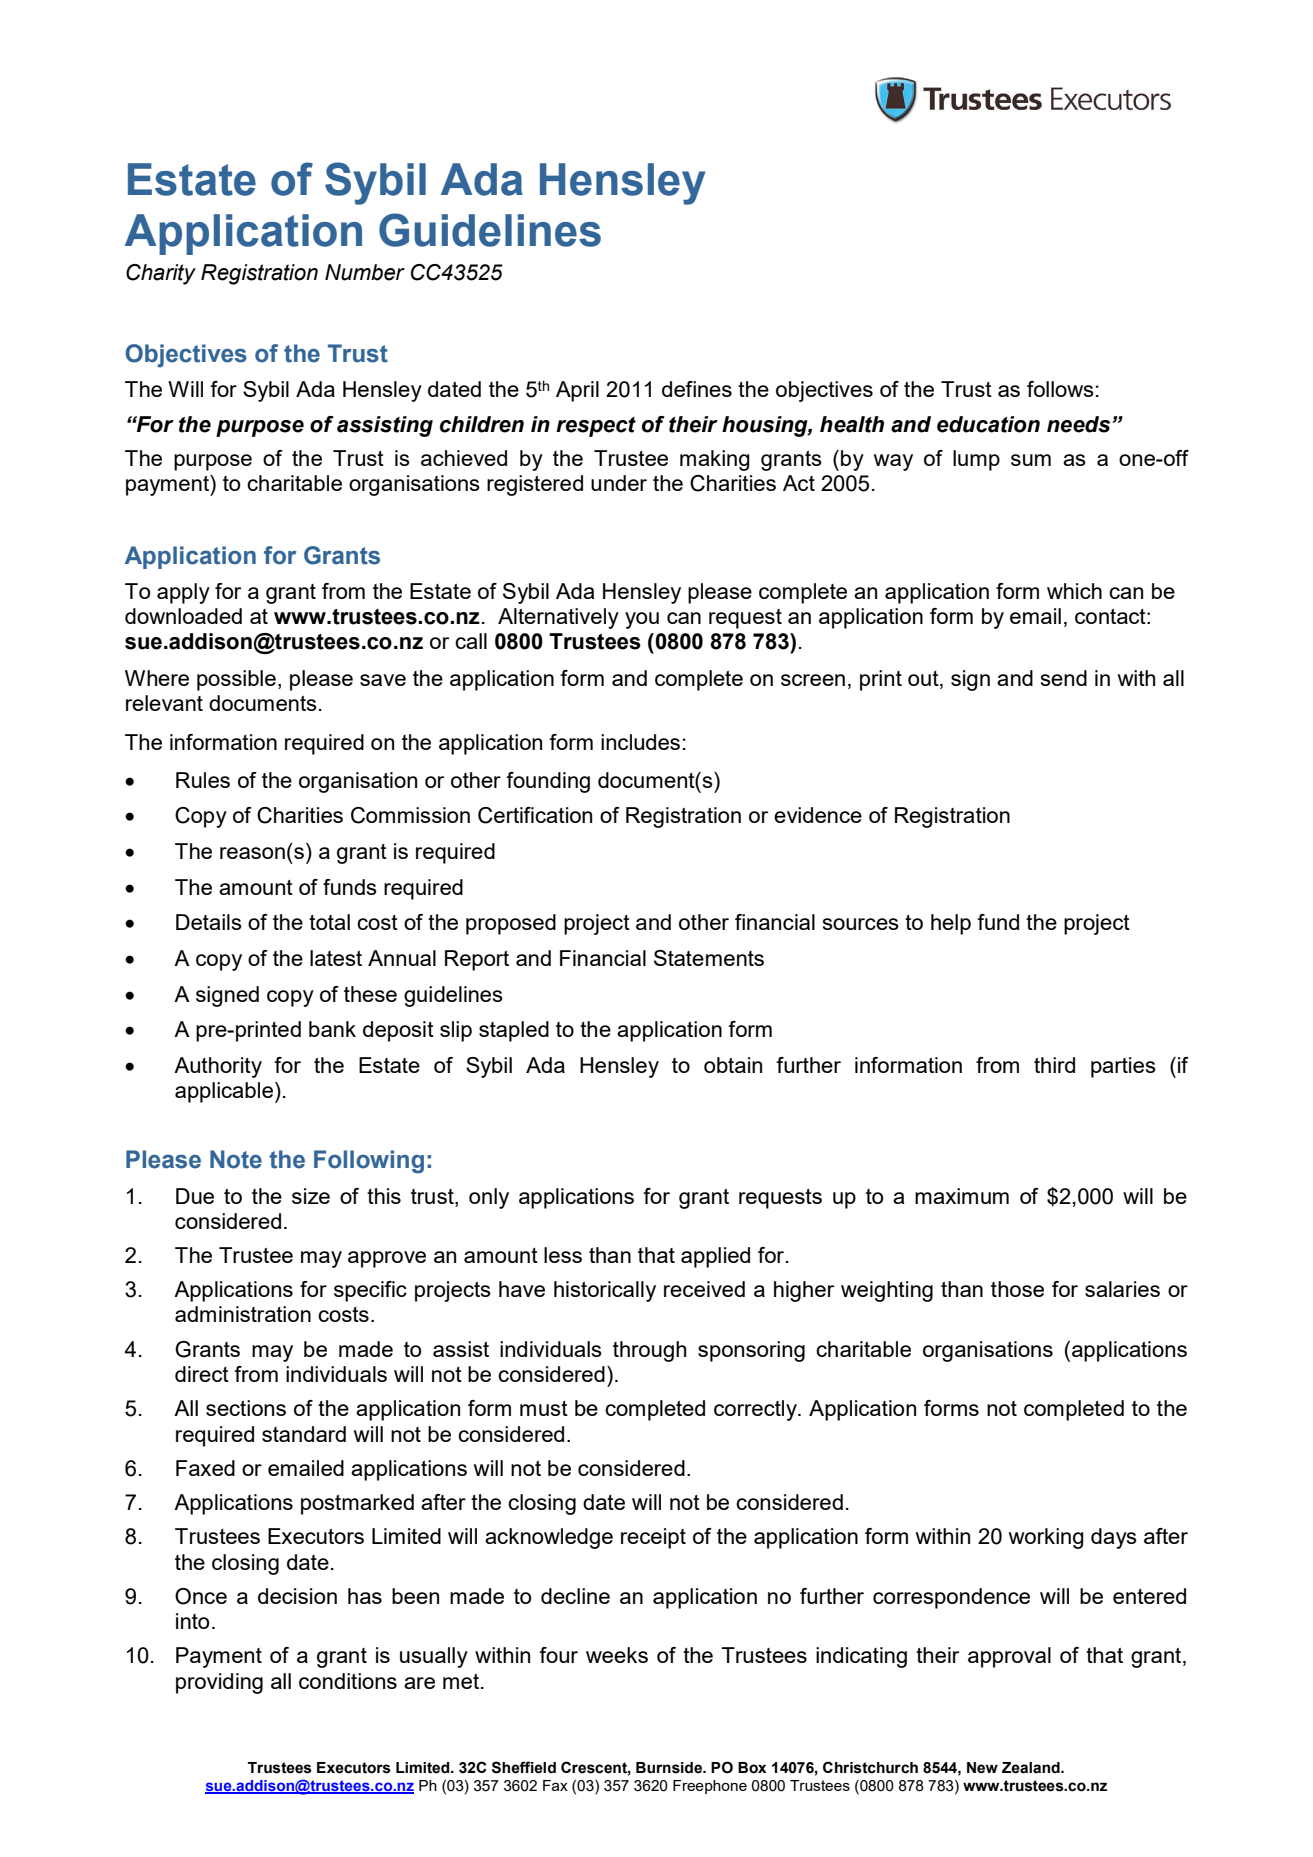  Describe the element at coordinates (697, 389) in the image. I see `defines` at that location.
